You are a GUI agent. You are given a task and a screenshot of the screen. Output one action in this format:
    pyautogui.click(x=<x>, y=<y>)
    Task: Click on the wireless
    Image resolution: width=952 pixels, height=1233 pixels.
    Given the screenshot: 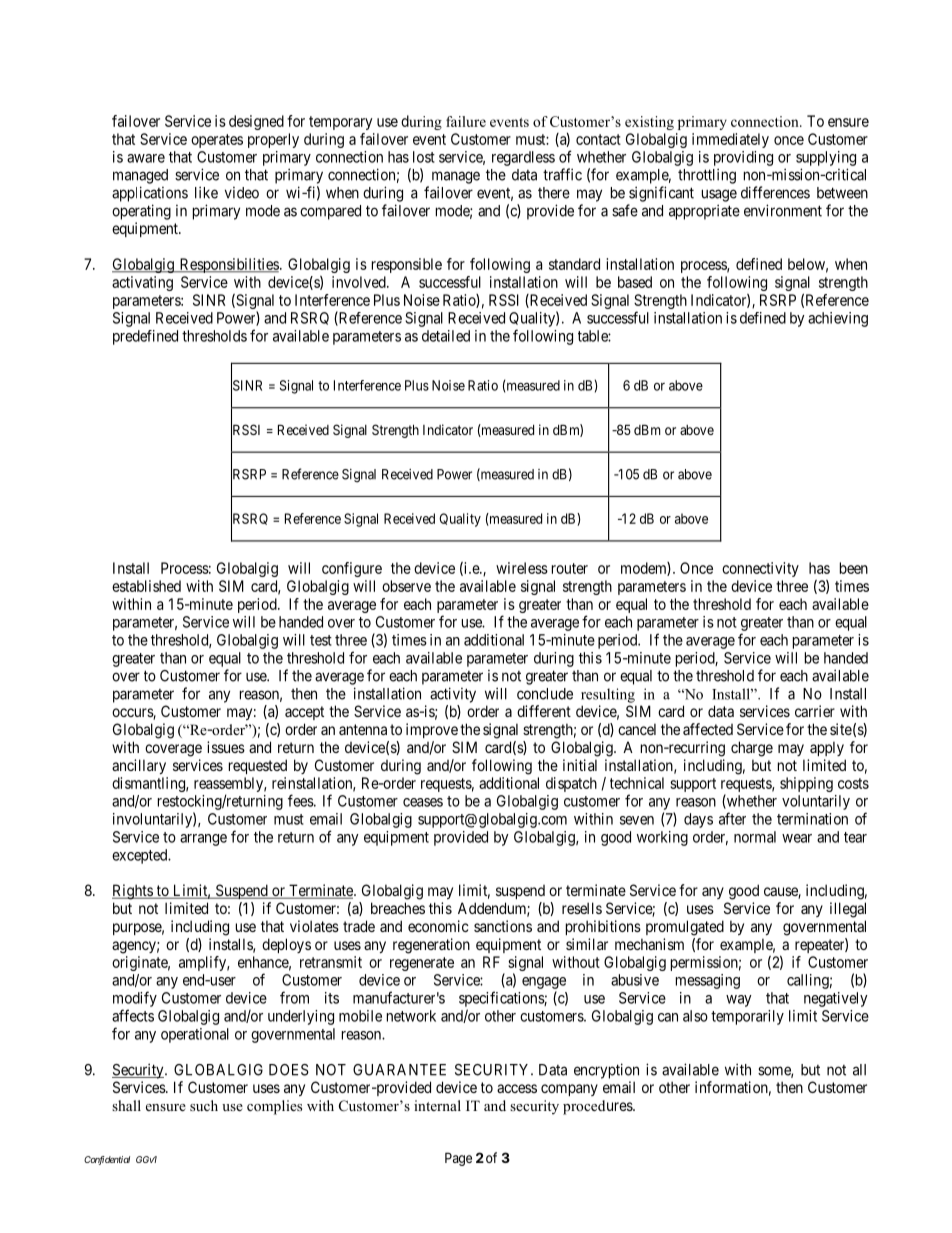 What is the action you would take?
    pyautogui.click(x=522, y=568)
